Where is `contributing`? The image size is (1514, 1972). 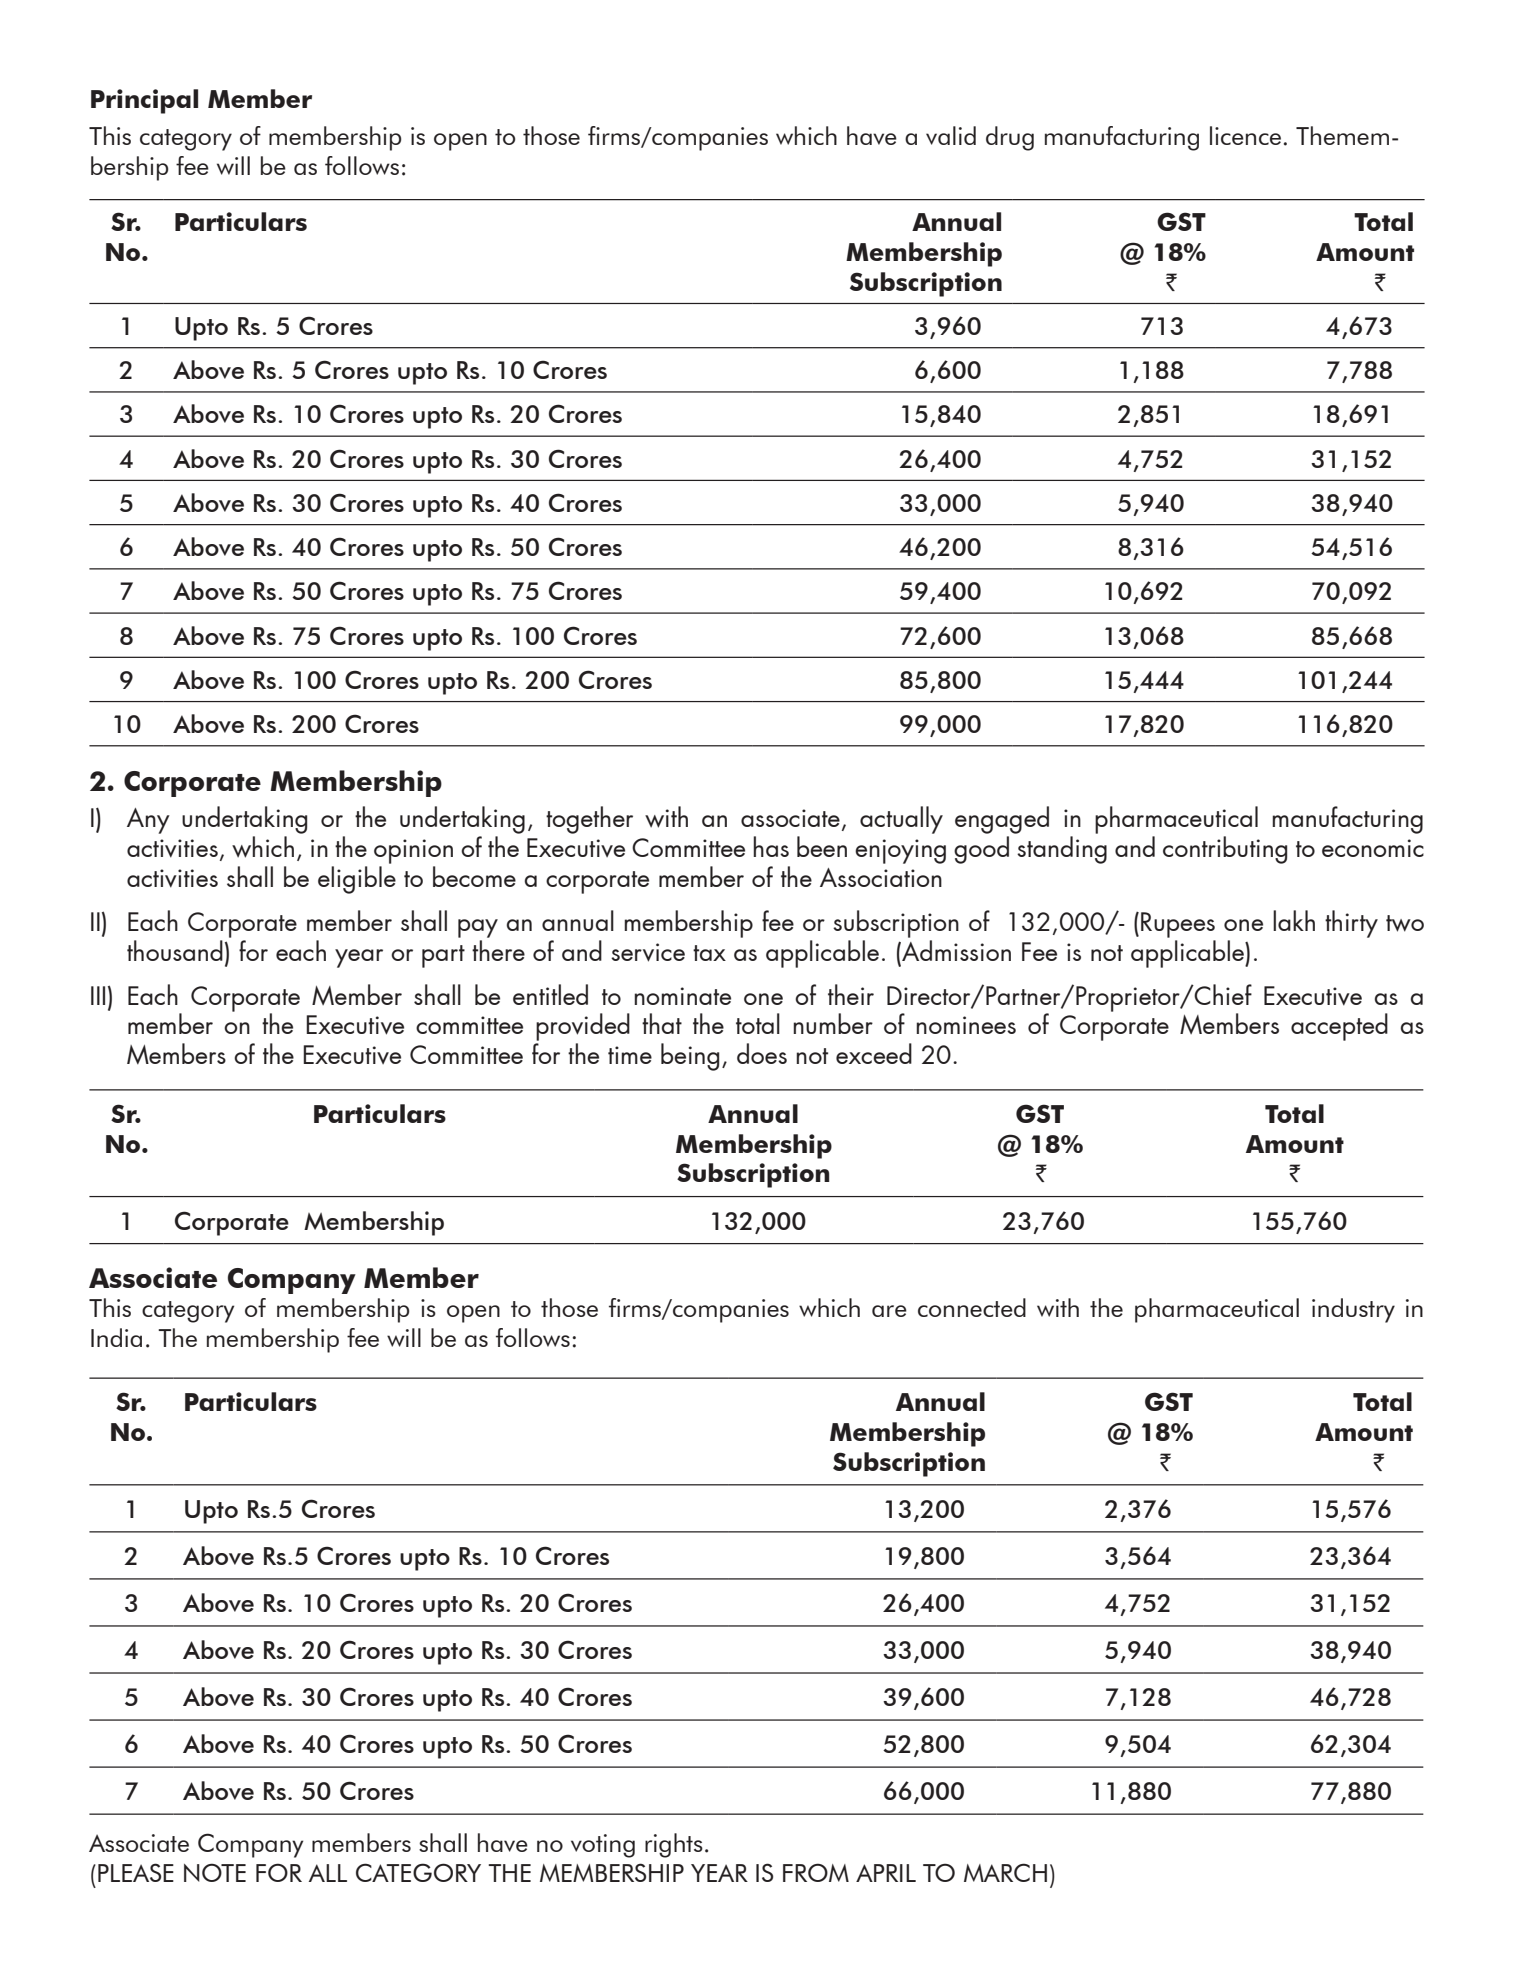
contributing is located at coordinates (1225, 850).
